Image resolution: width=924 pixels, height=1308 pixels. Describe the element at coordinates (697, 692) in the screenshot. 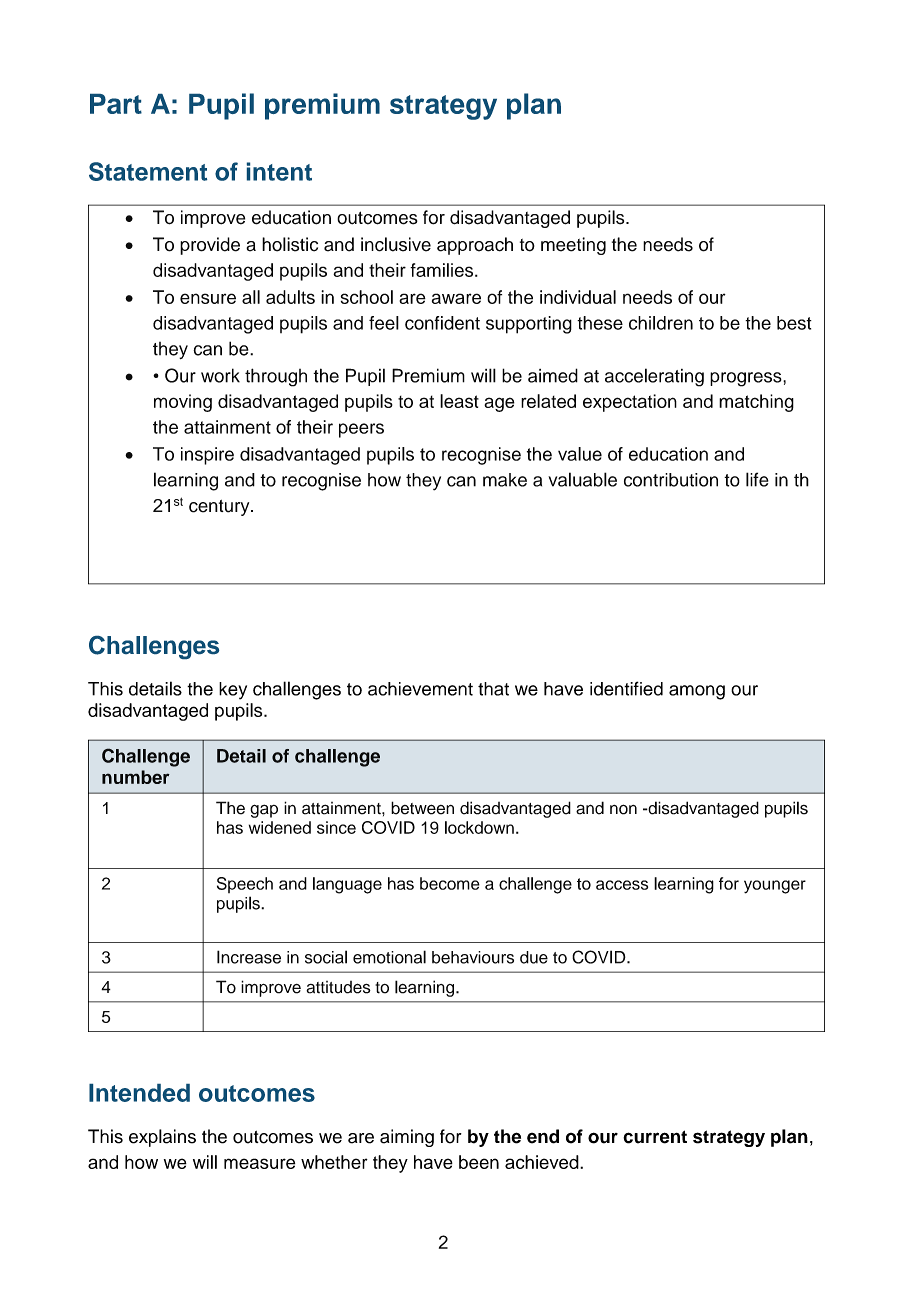

I see `among` at that location.
